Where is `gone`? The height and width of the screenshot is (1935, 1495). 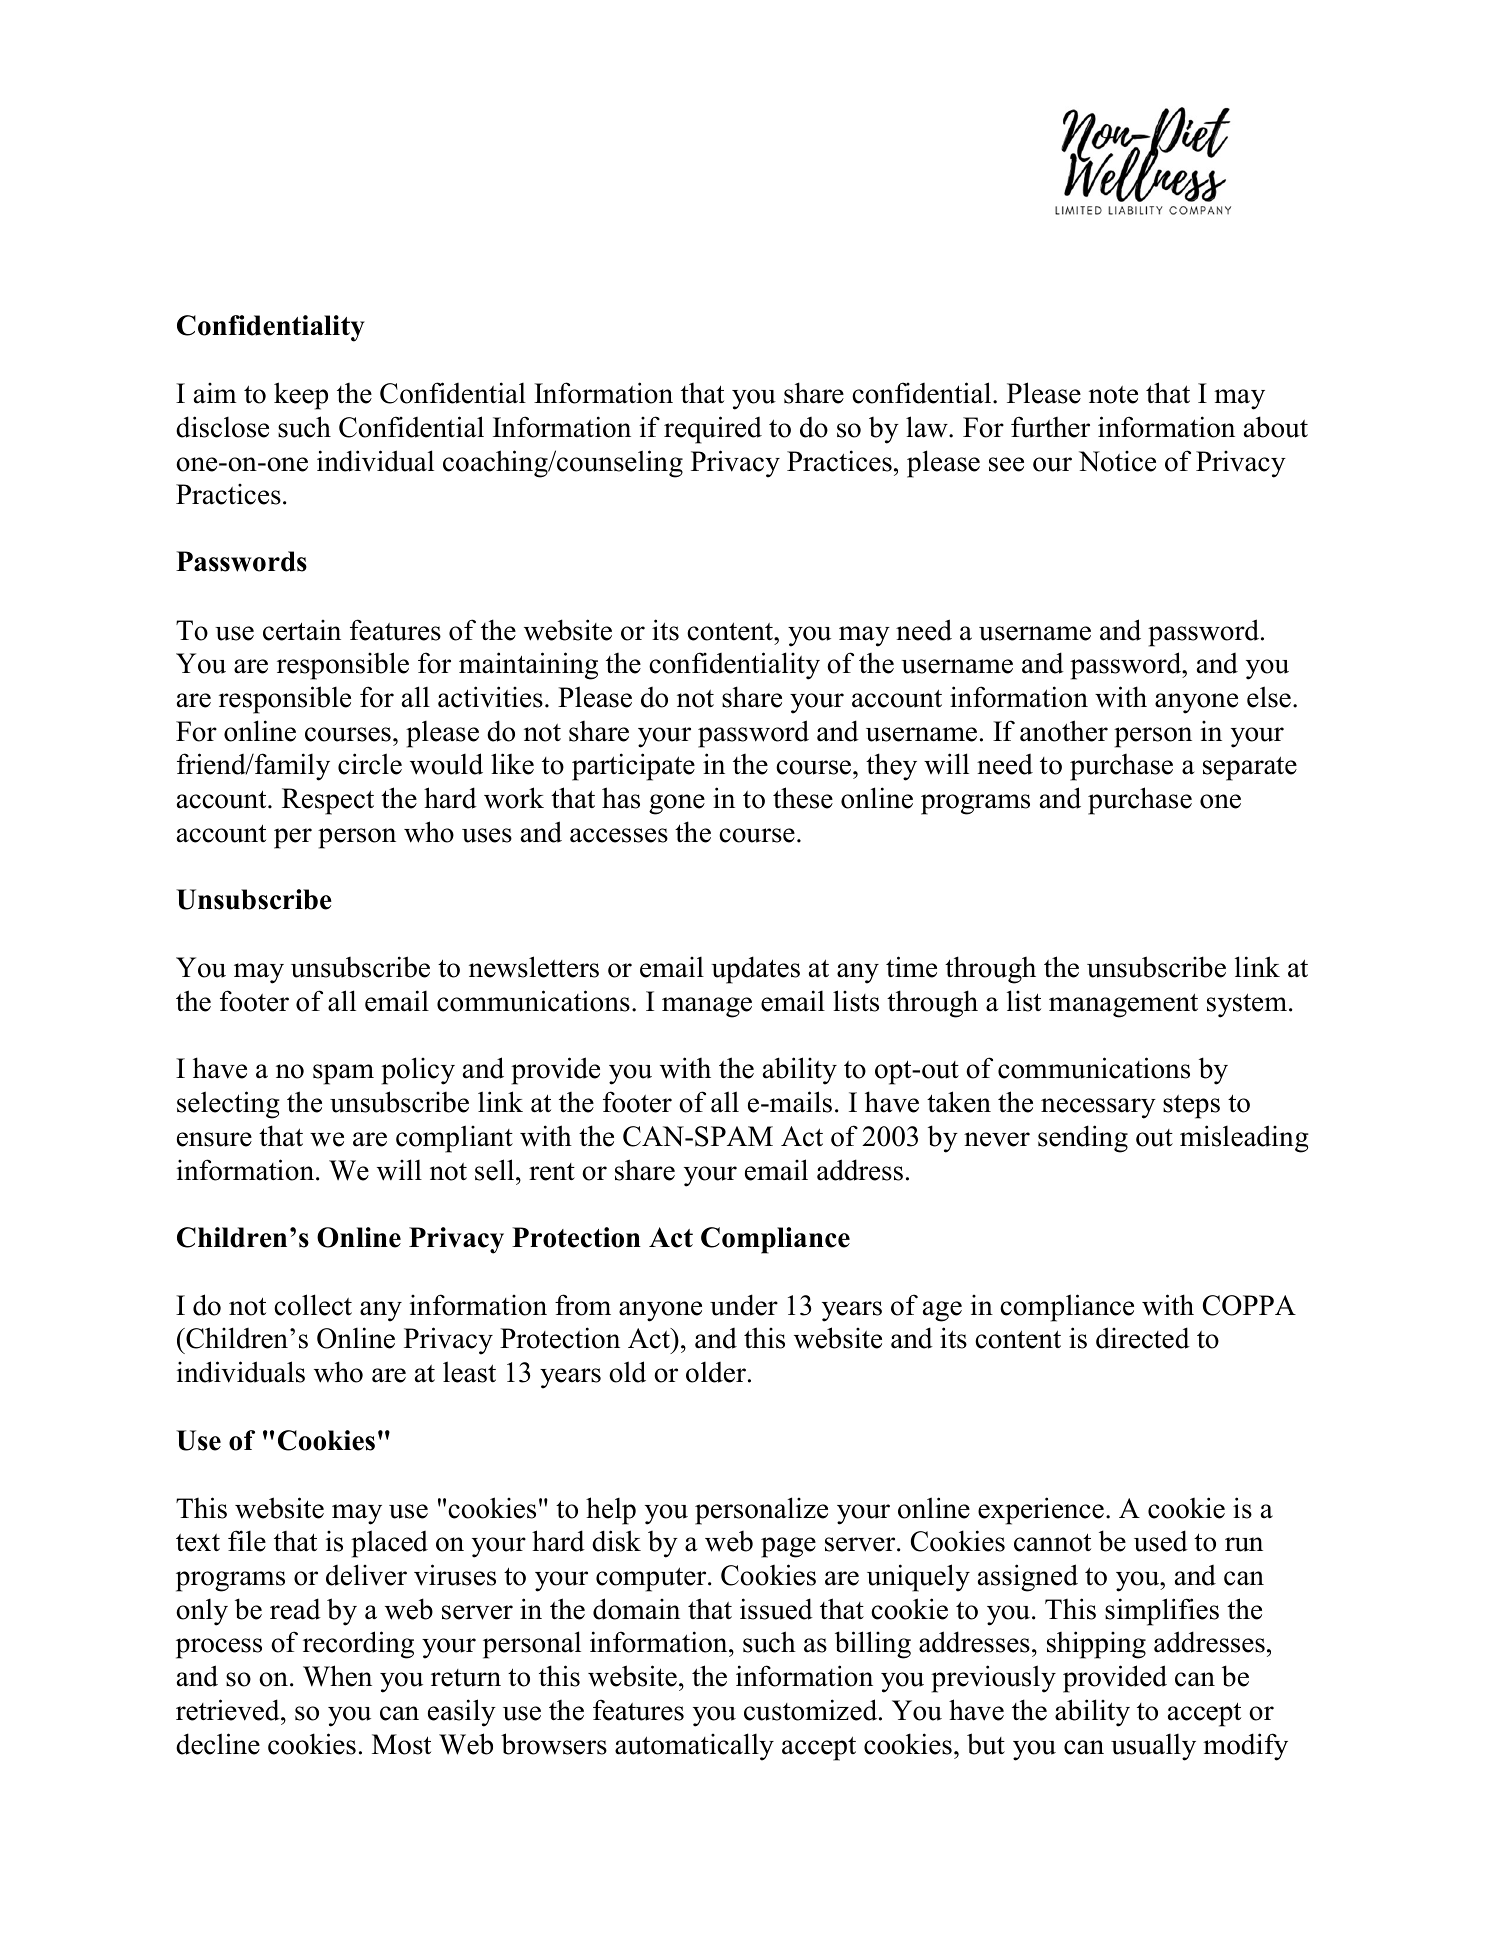 gone is located at coordinates (677, 804).
